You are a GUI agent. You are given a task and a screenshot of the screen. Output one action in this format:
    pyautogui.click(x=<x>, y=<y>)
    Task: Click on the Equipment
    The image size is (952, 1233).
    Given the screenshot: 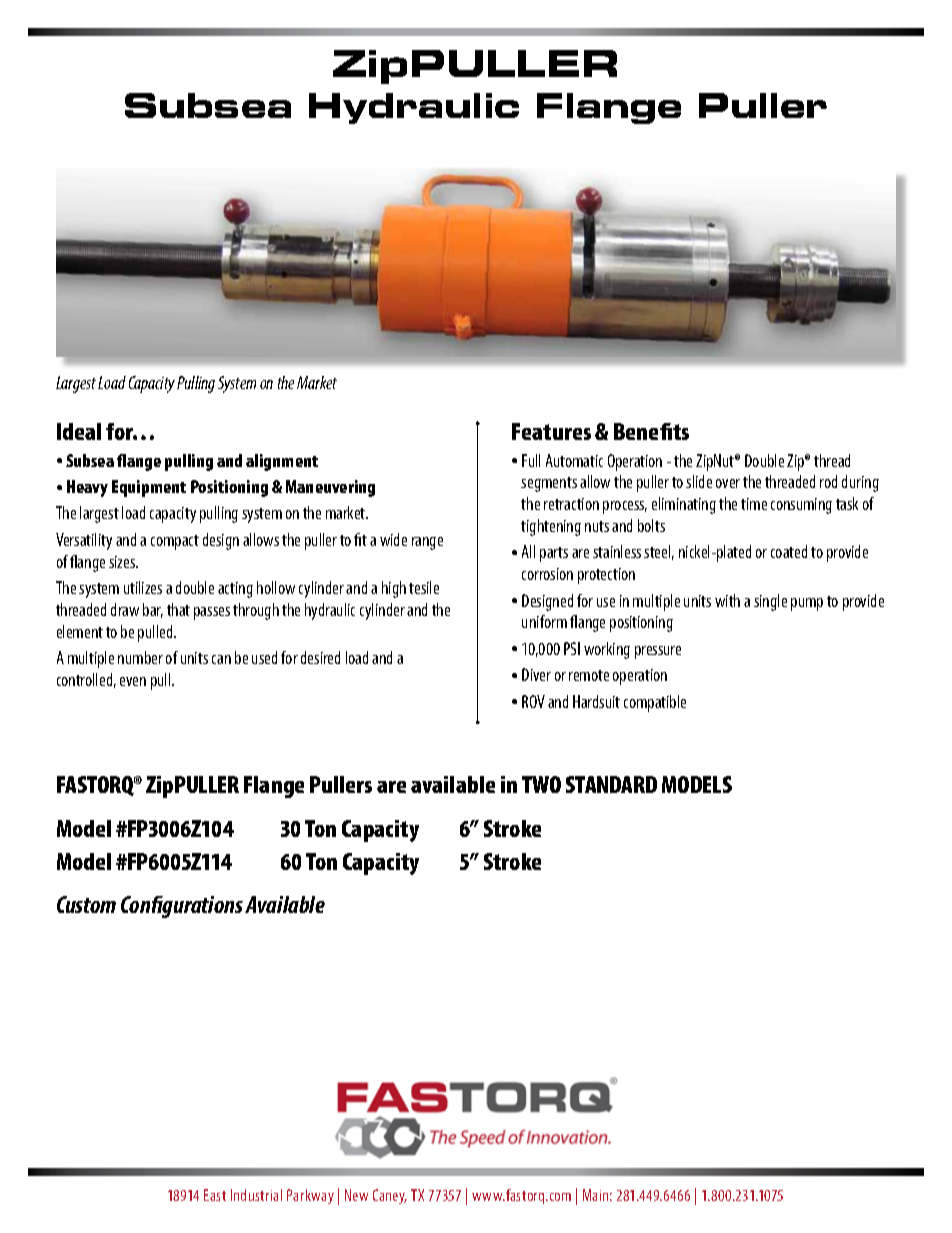 What is the action you would take?
    pyautogui.click(x=149, y=488)
